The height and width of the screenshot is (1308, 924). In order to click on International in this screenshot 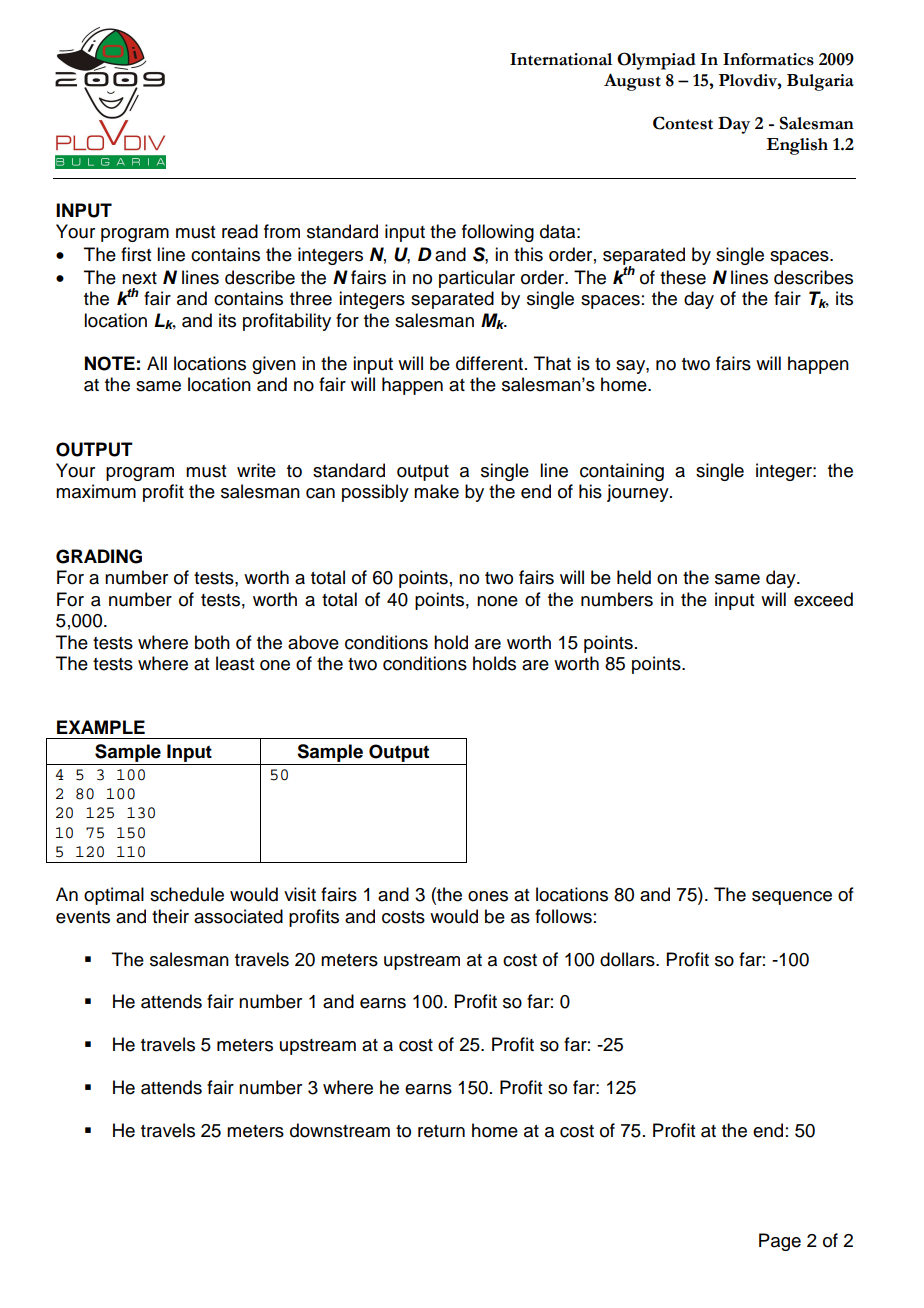, I will do `click(561, 59)`.
